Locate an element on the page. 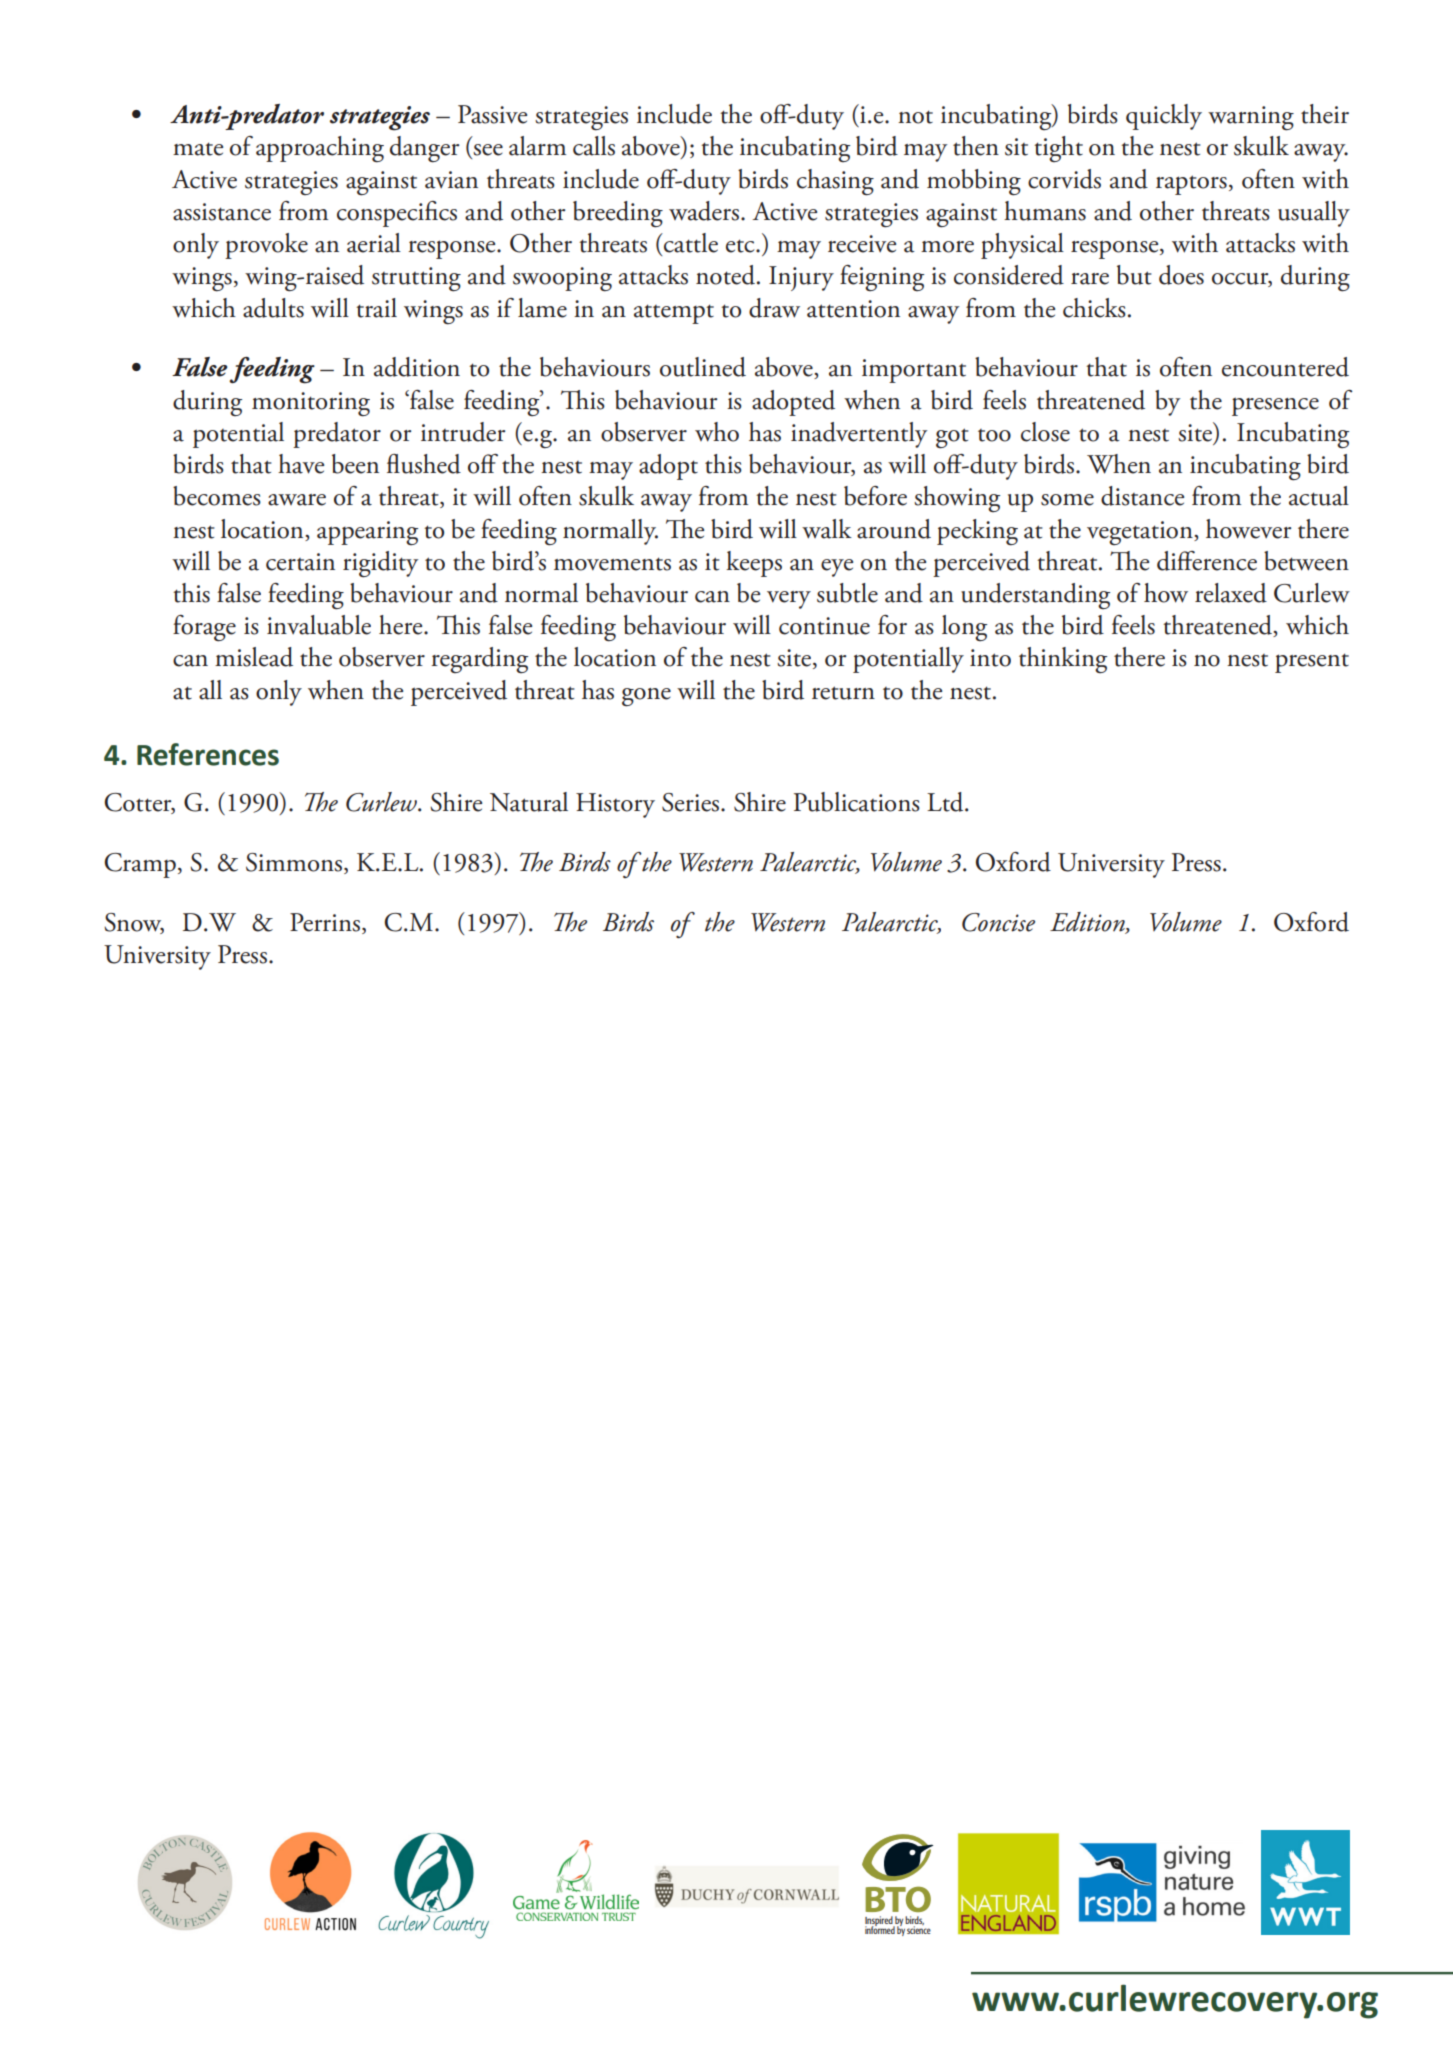 This document has height=2055, width=1453. raptors is located at coordinates (1191, 185).
